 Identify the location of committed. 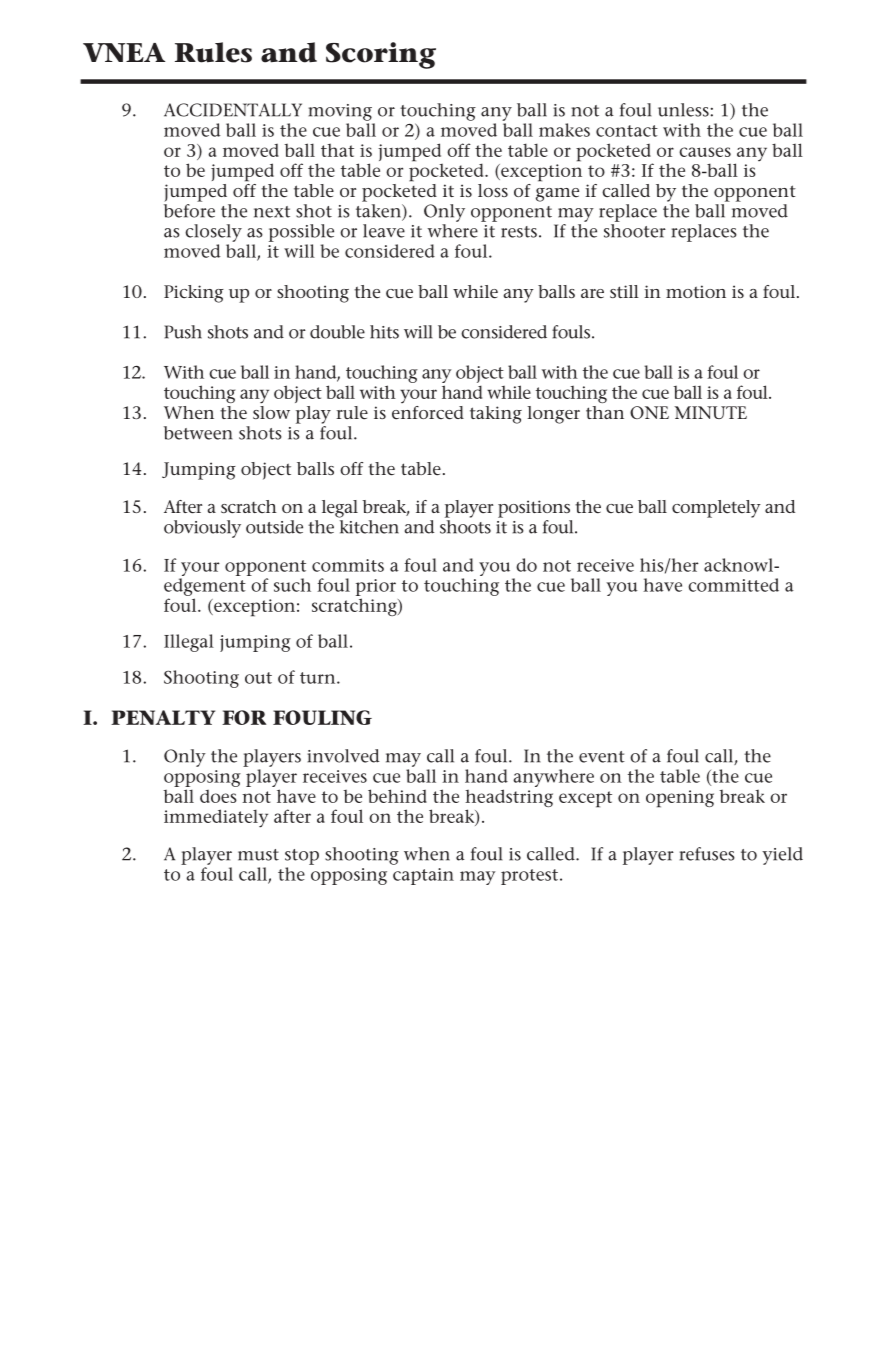
(733, 585).
